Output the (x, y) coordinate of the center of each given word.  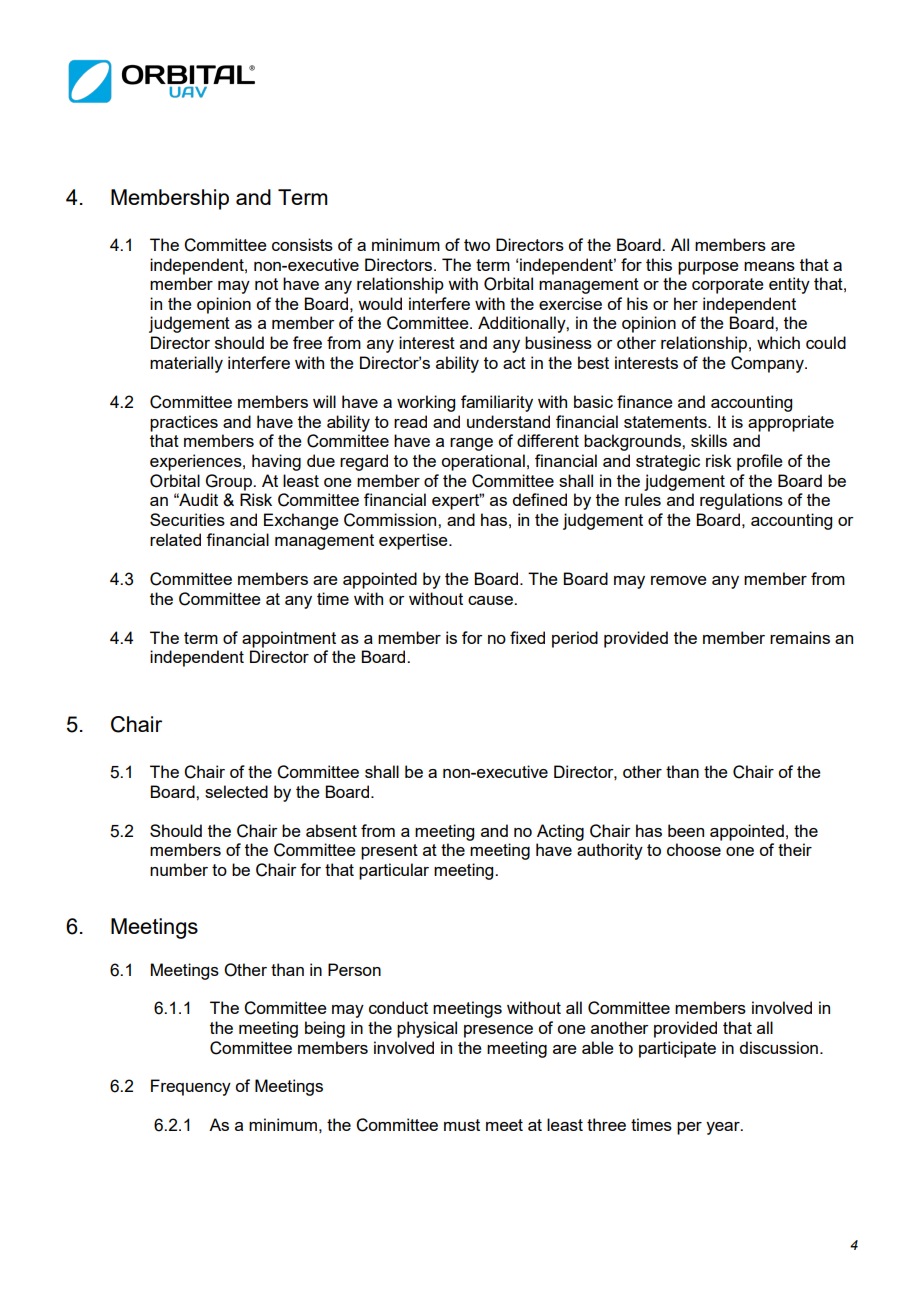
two (477, 245)
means (769, 266)
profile (760, 462)
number (179, 869)
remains (800, 637)
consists (302, 244)
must (462, 1125)
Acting (560, 832)
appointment (289, 639)
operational (483, 462)
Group (230, 482)
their (795, 849)
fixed (527, 637)
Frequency (191, 1087)
